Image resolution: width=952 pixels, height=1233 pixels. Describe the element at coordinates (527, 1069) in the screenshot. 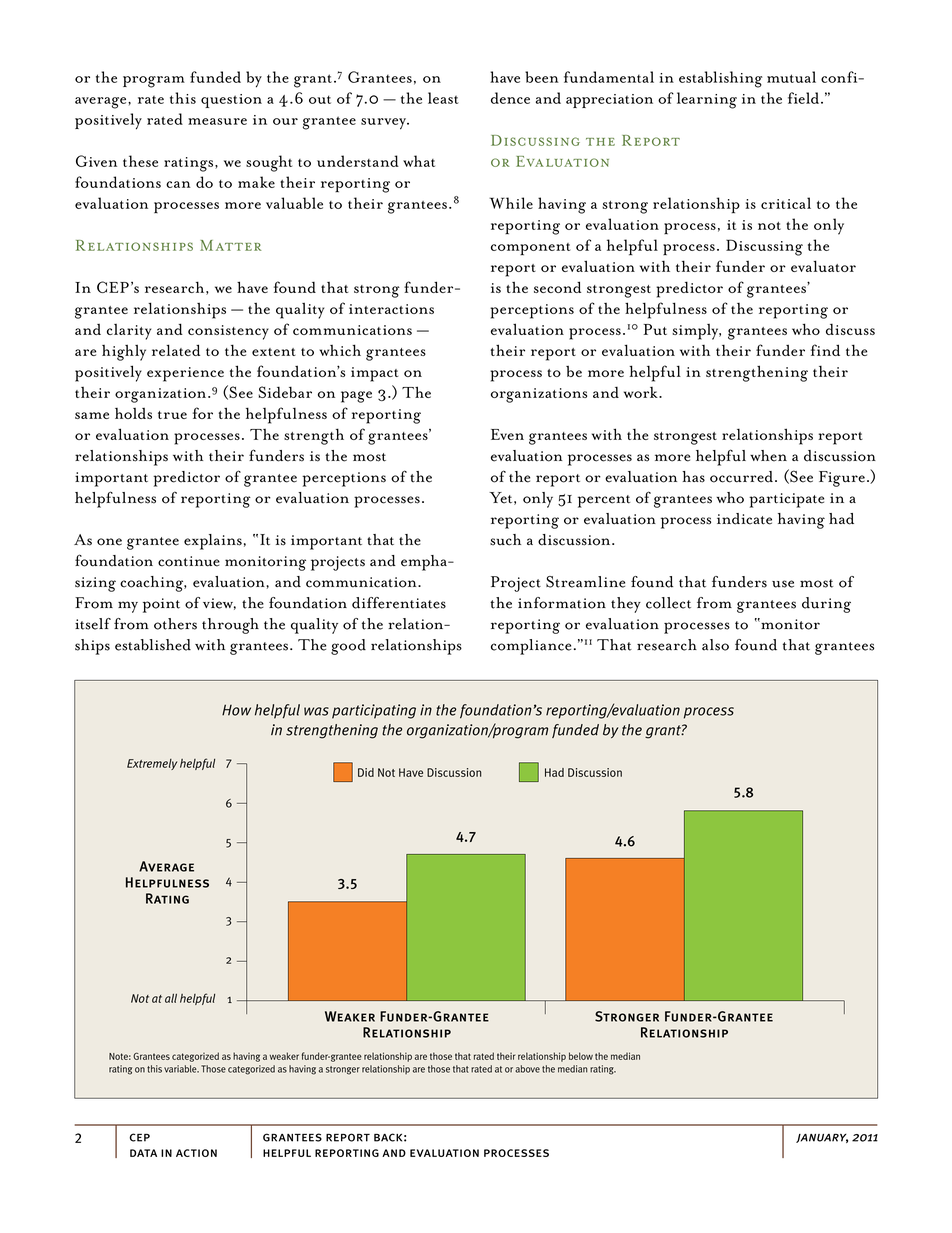

I see `above` at that location.
